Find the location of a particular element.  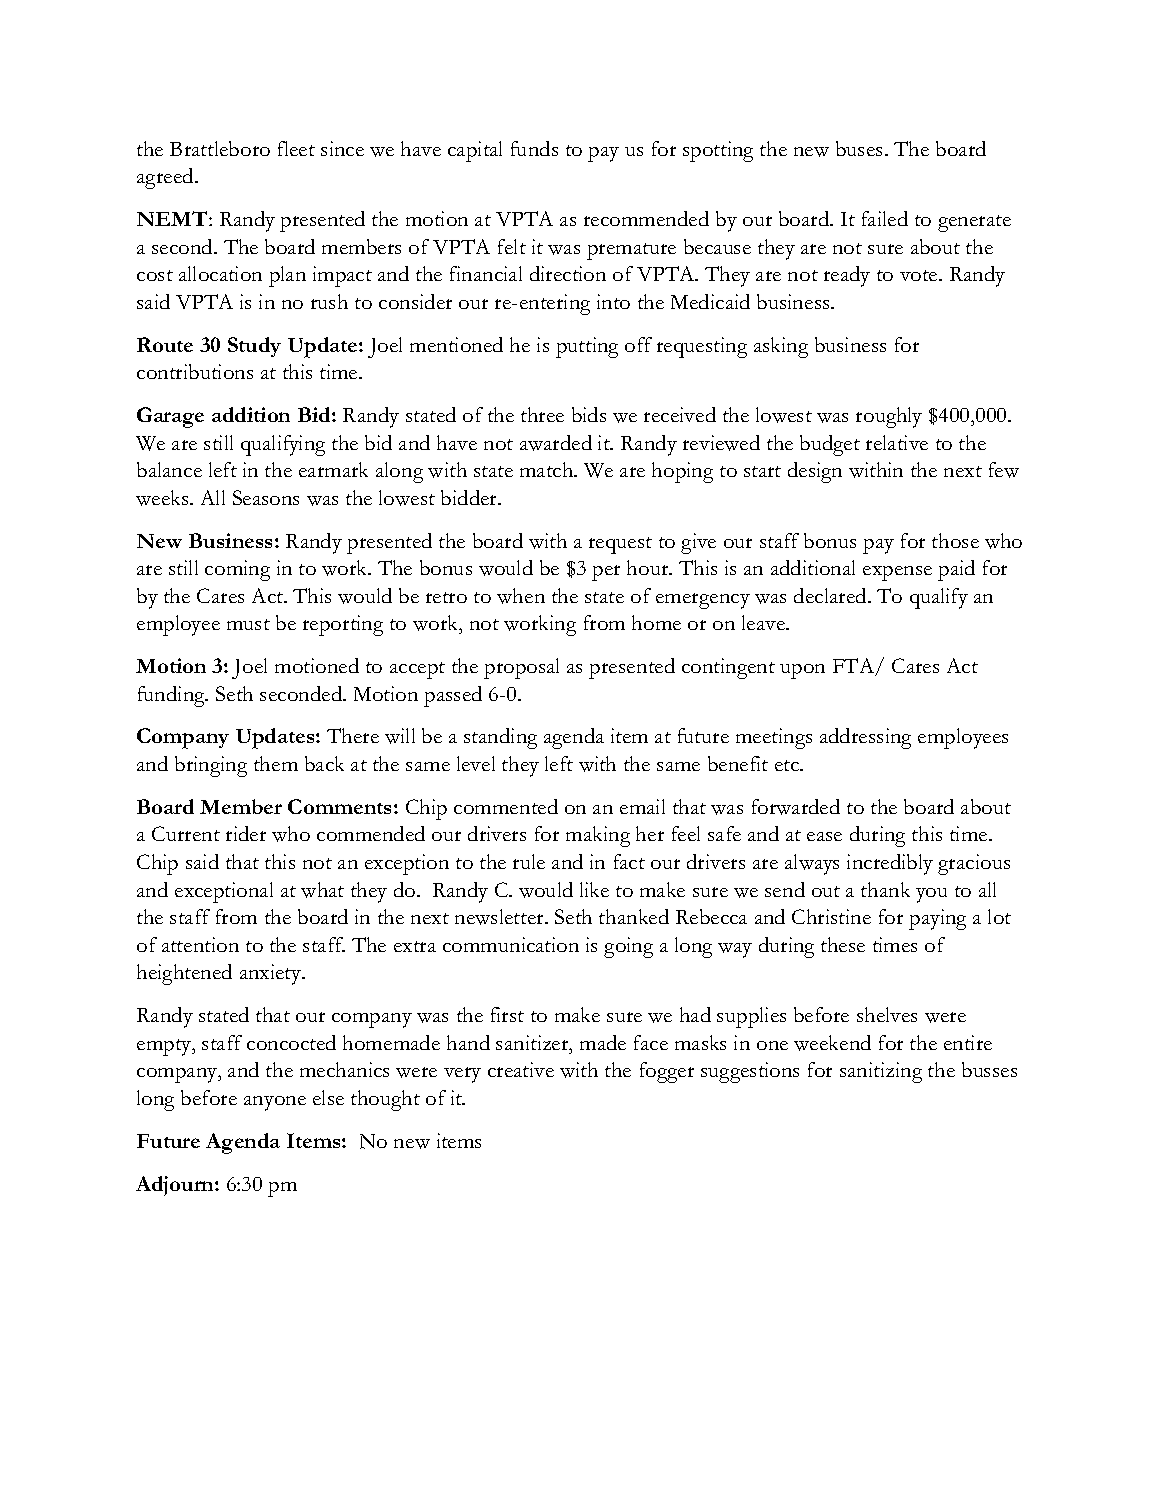

making is located at coordinates (598, 836).
